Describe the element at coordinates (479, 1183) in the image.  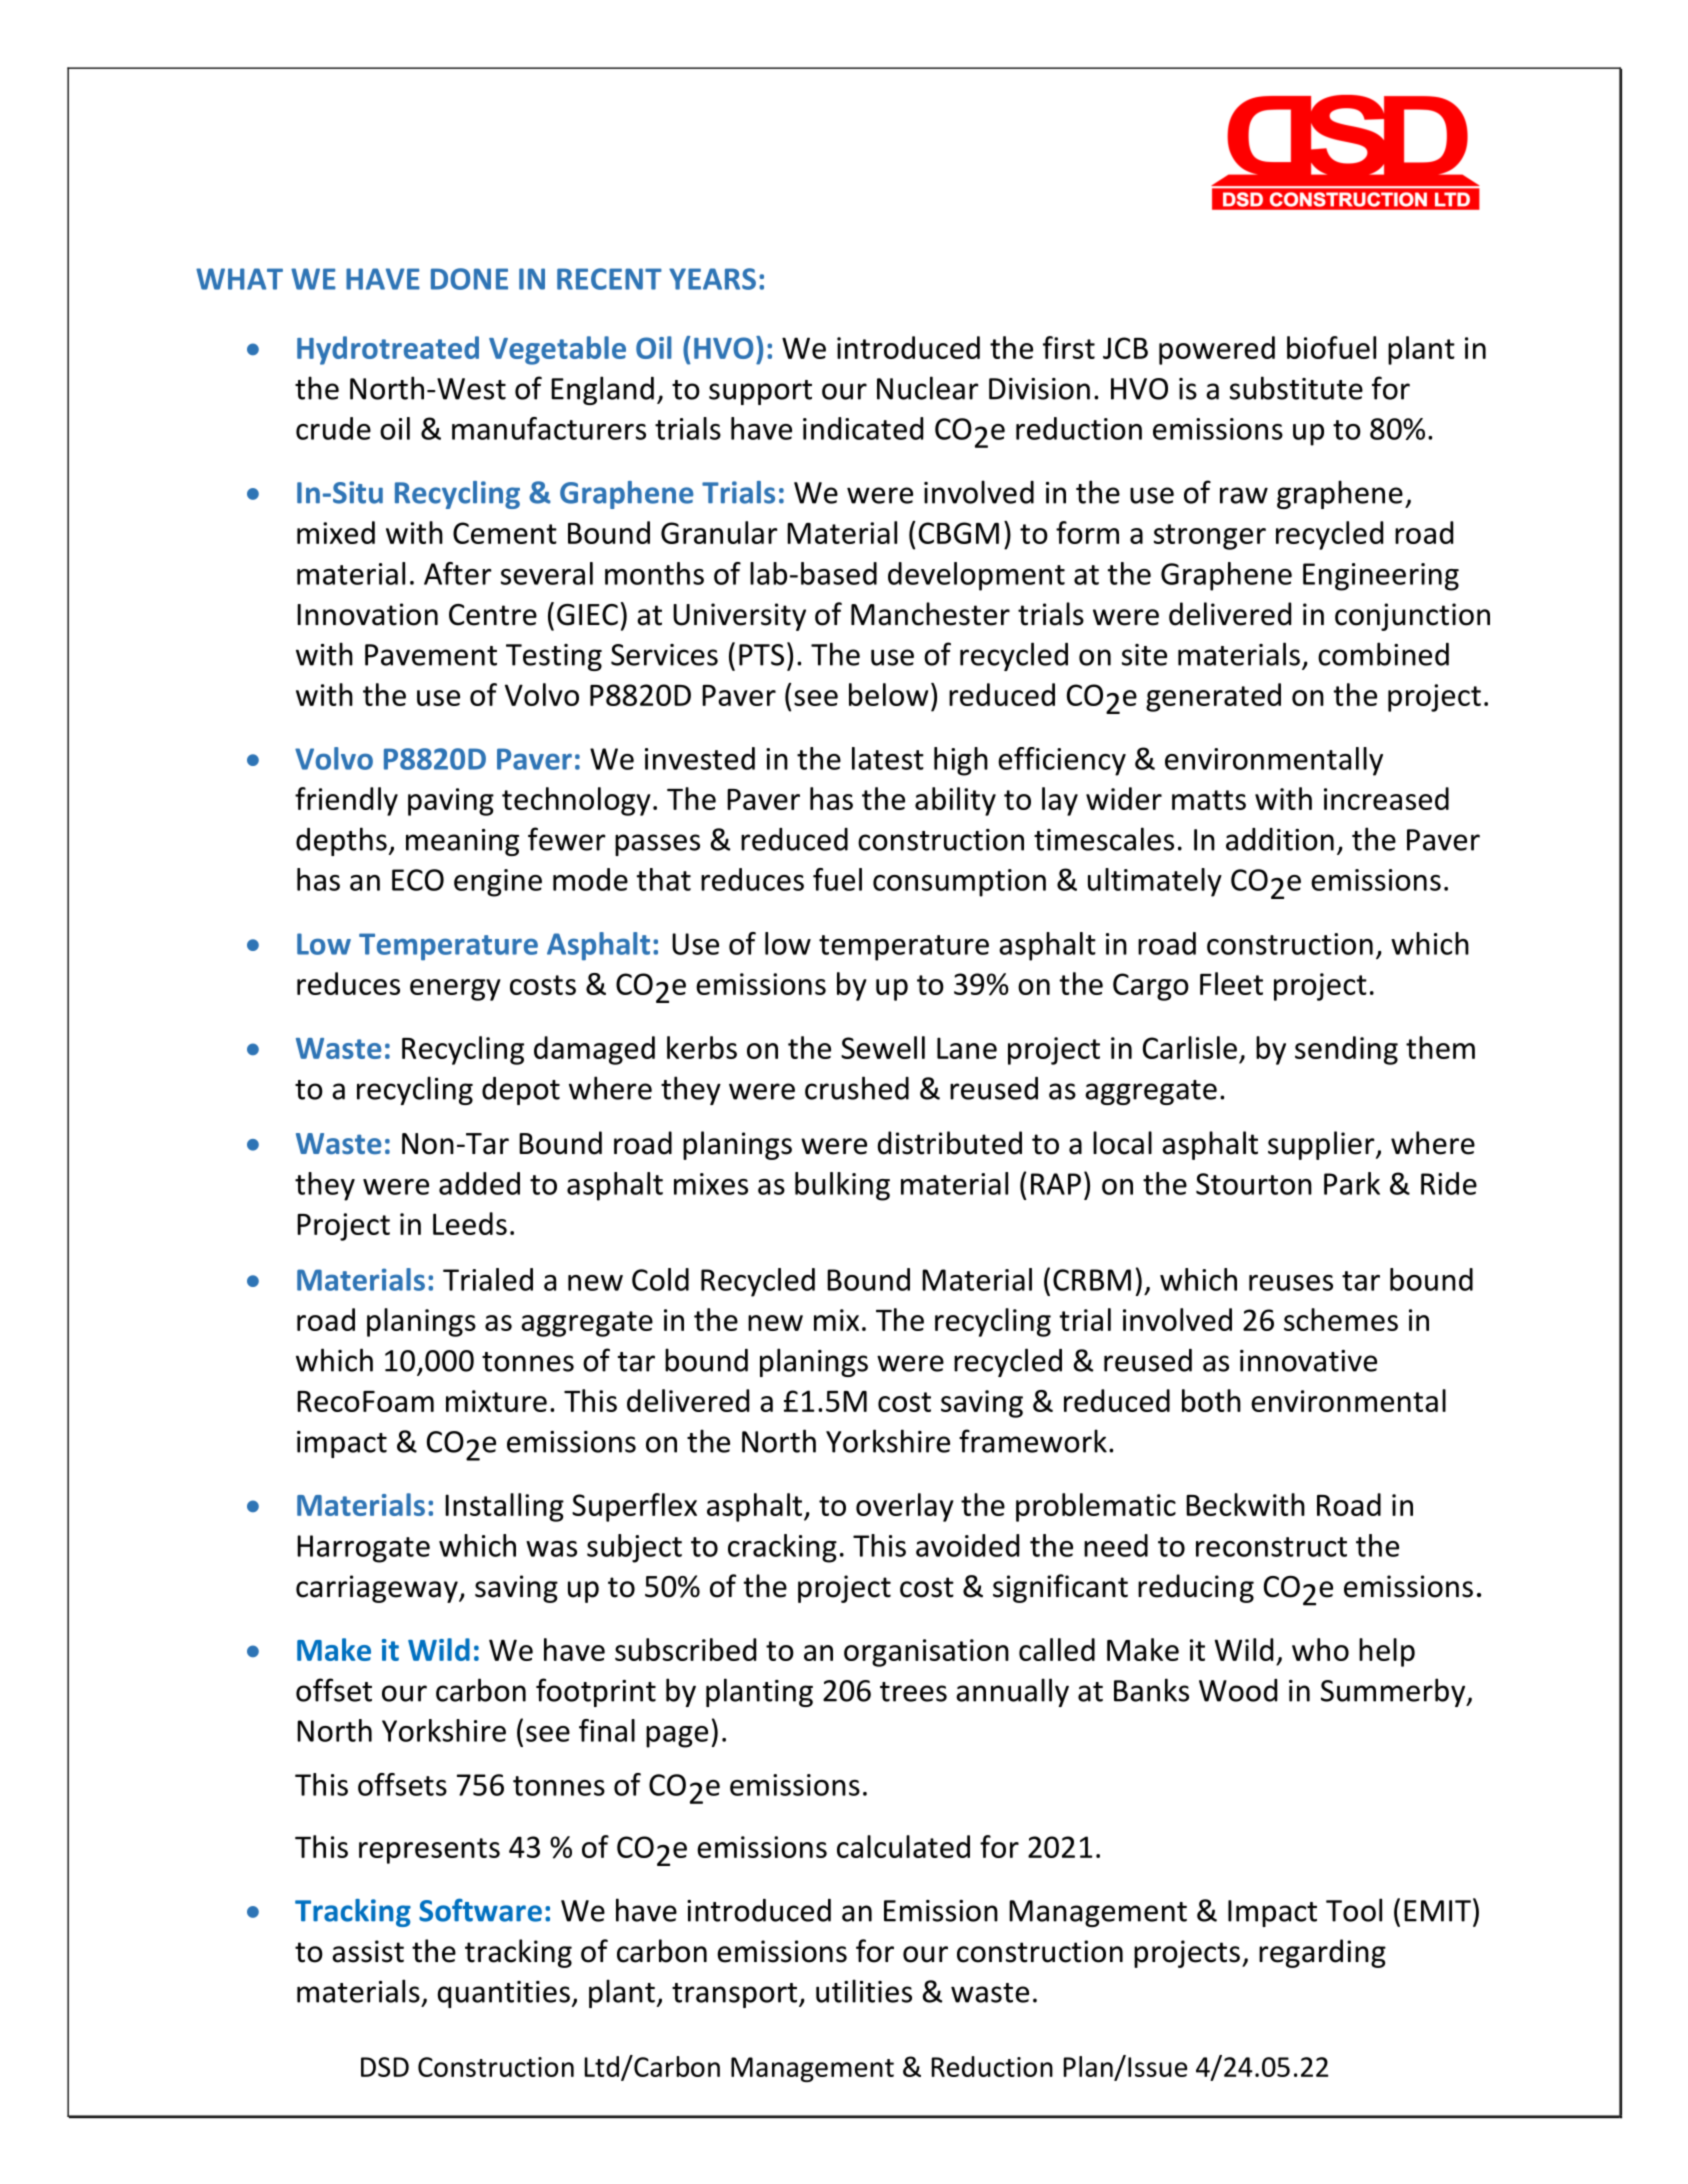
I see `added` at that location.
